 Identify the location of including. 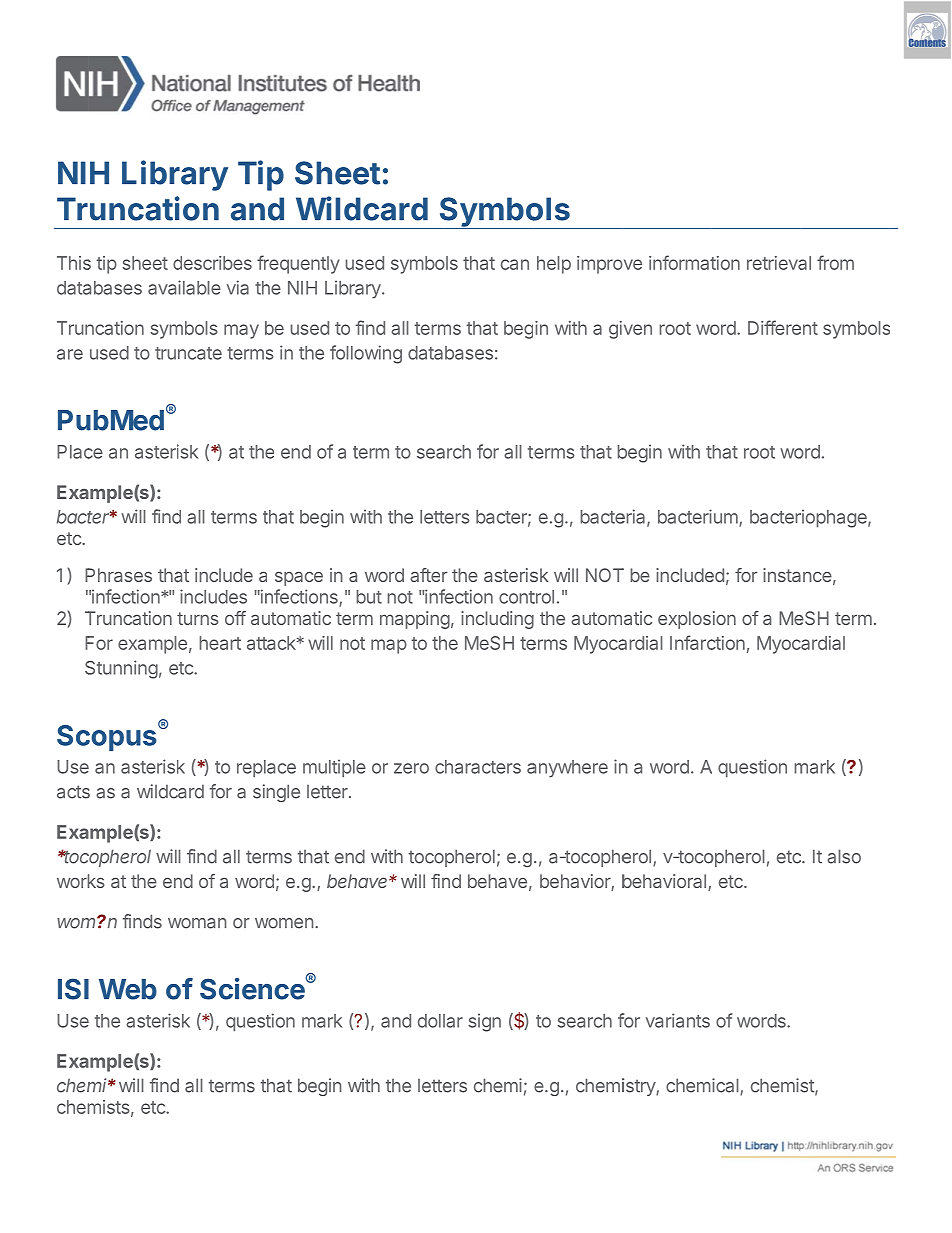
(497, 620).
